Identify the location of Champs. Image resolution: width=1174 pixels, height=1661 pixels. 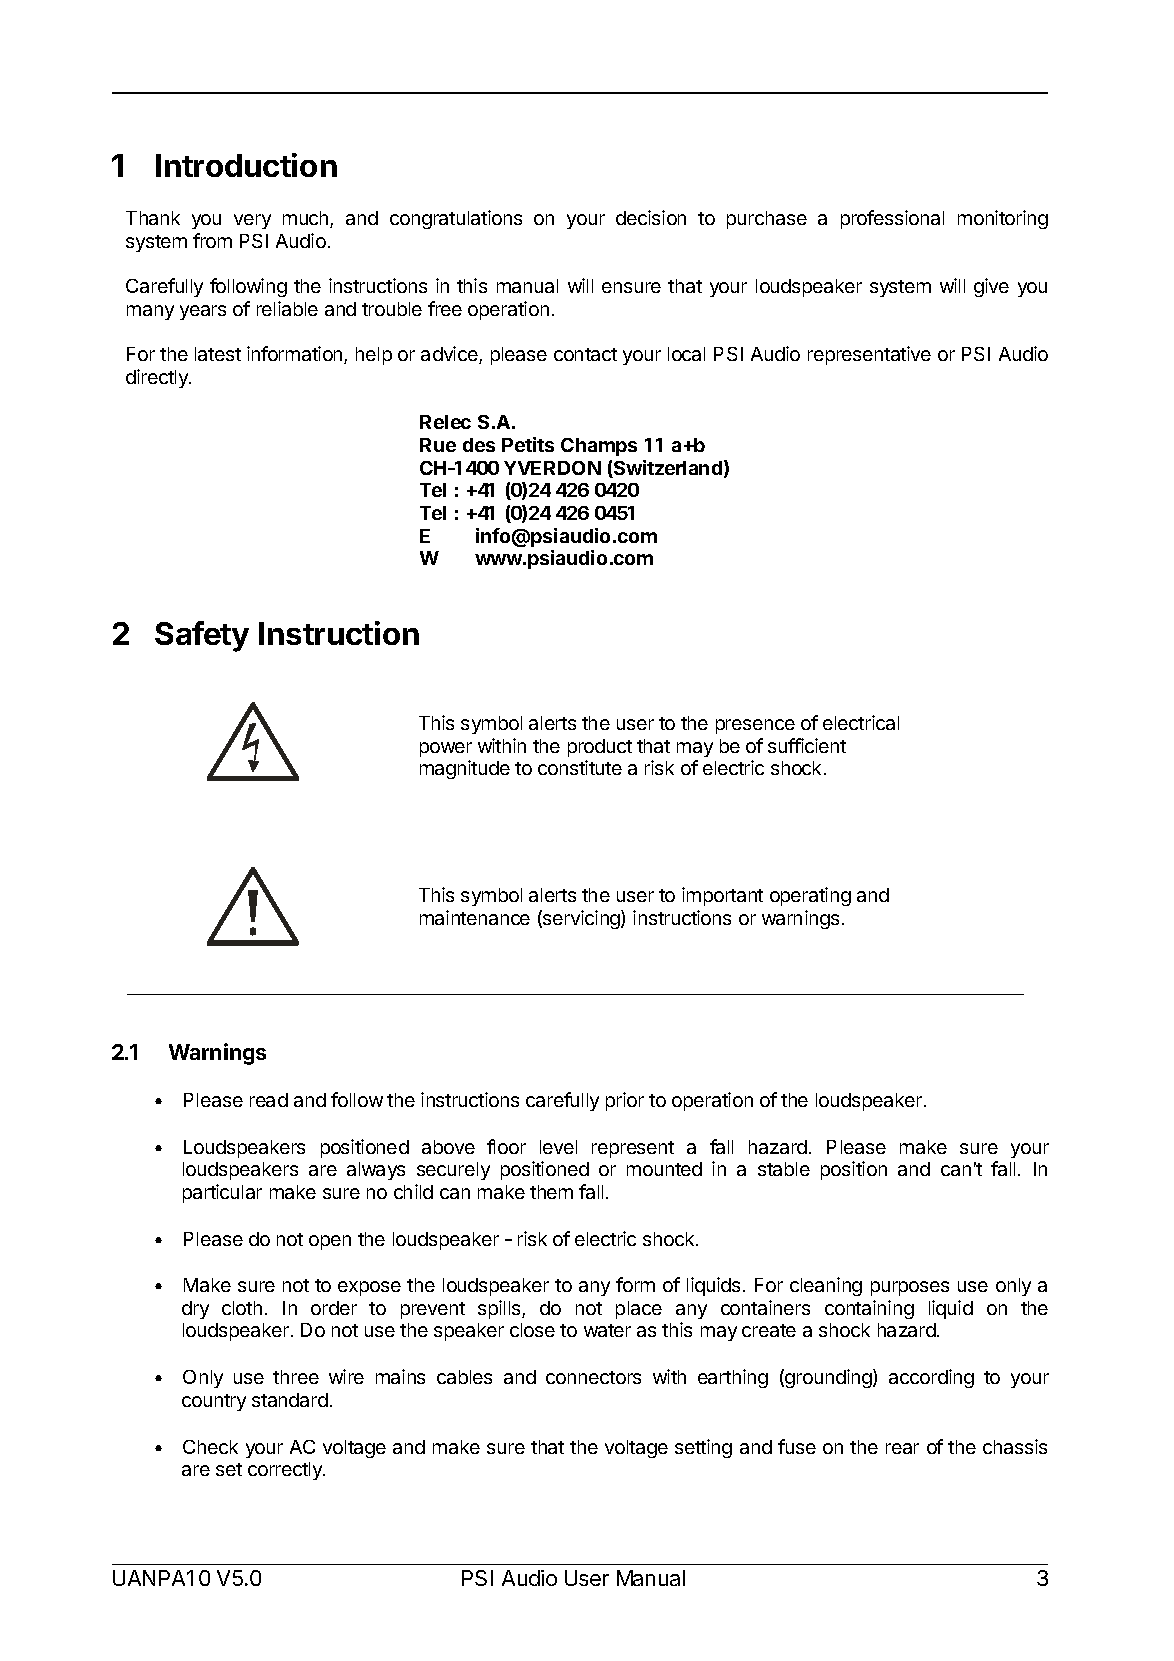
(599, 447).
